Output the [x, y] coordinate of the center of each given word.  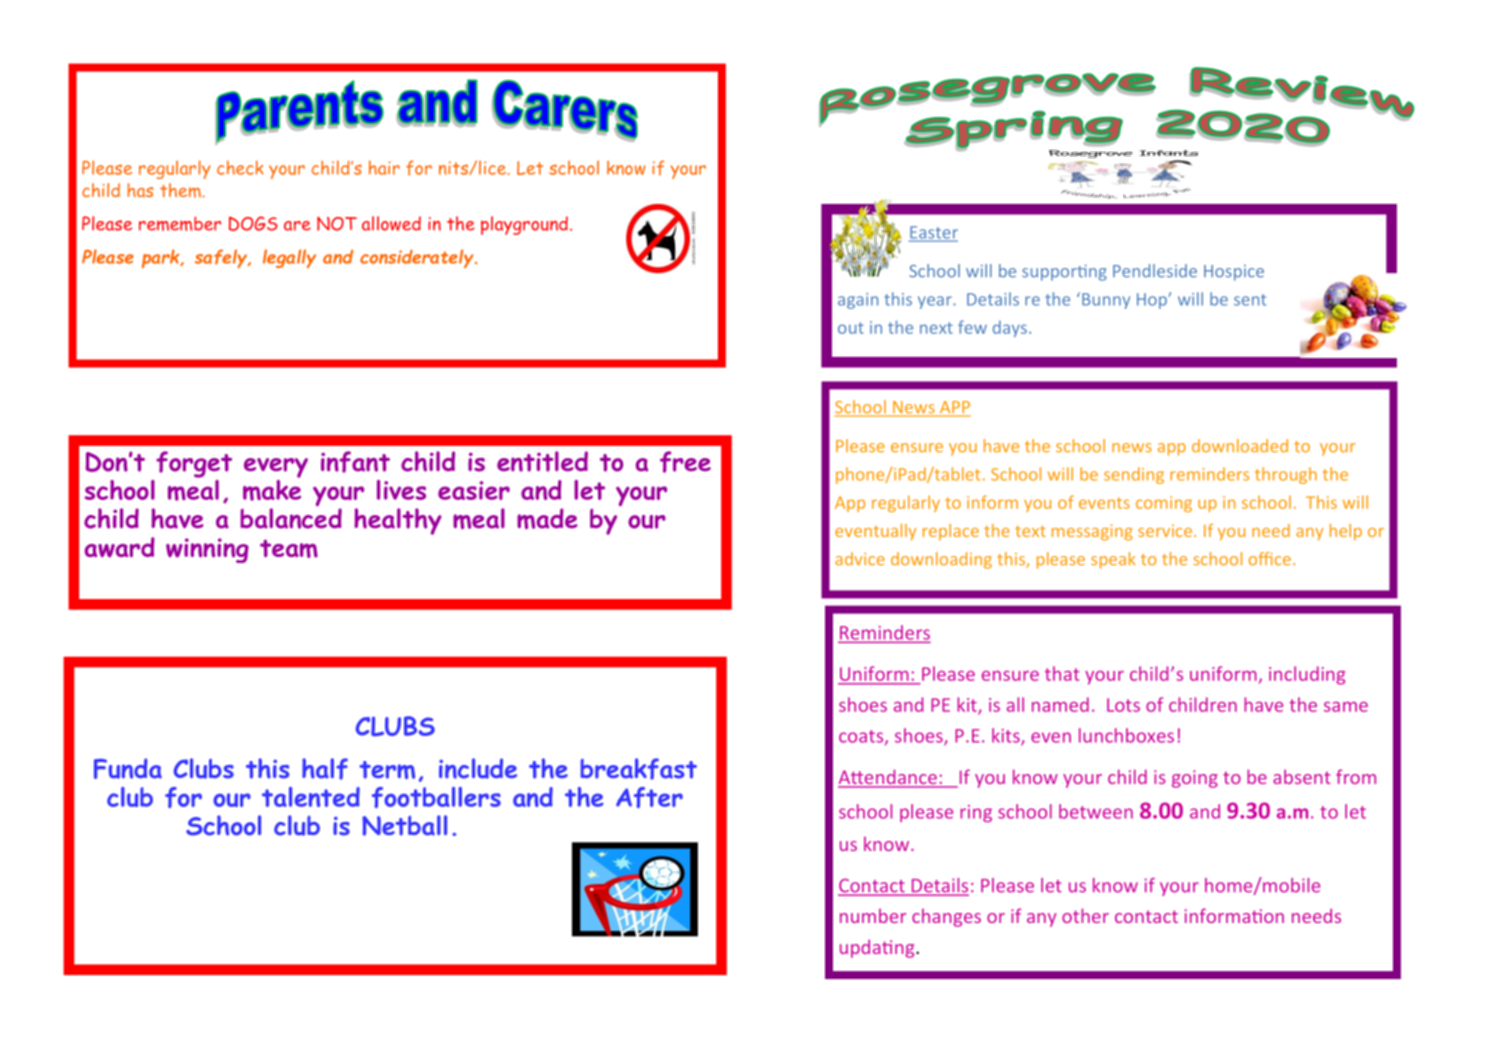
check [240, 167]
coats [862, 737]
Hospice [1234, 273]
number [873, 916]
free [685, 462]
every [276, 468]
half [325, 769]
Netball [404, 825]
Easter [933, 233]
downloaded [1240, 446]
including [1307, 675]
